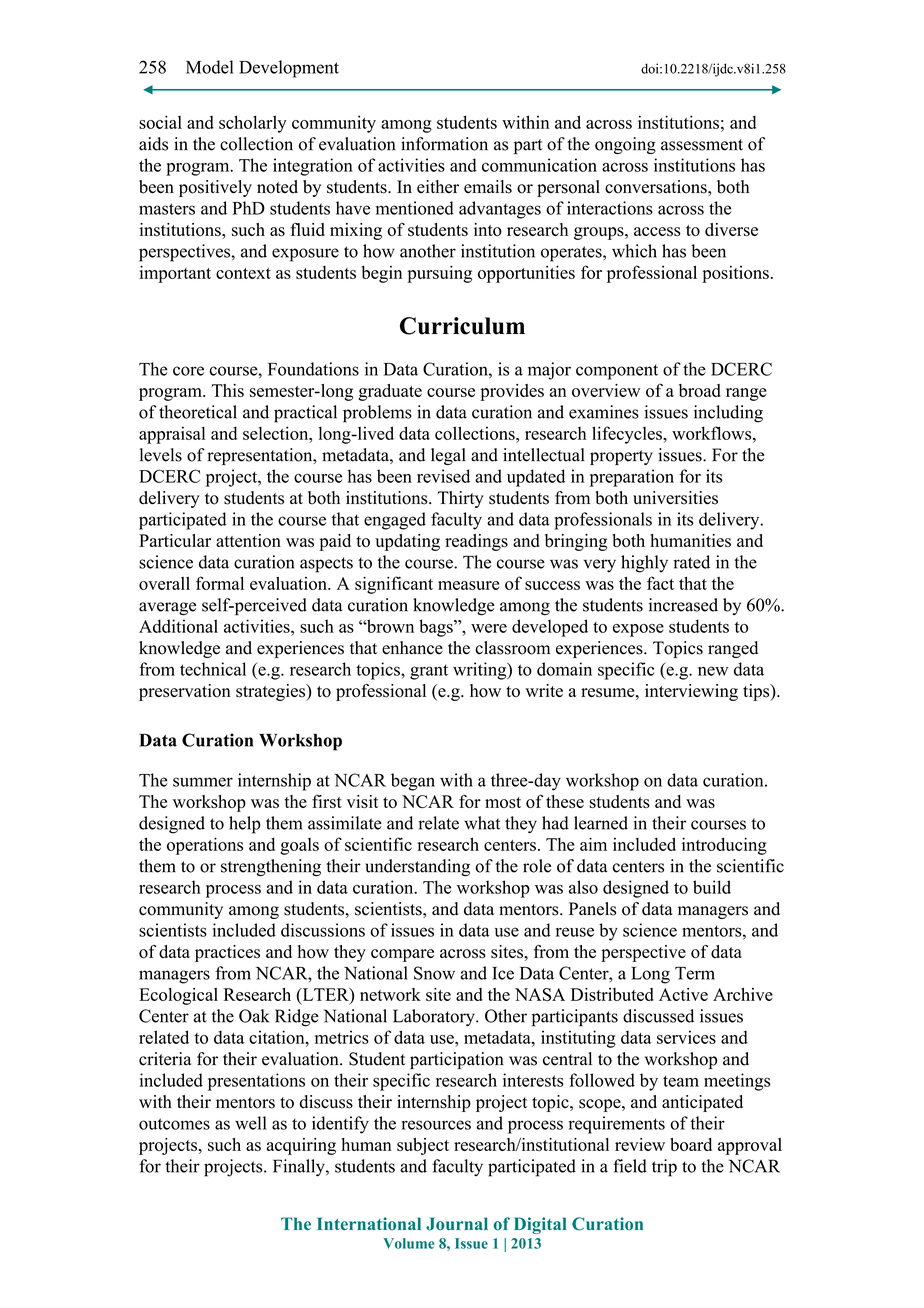  What do you see at coordinates (664, 1168) in the screenshot?
I see `trip` at bounding box center [664, 1168].
